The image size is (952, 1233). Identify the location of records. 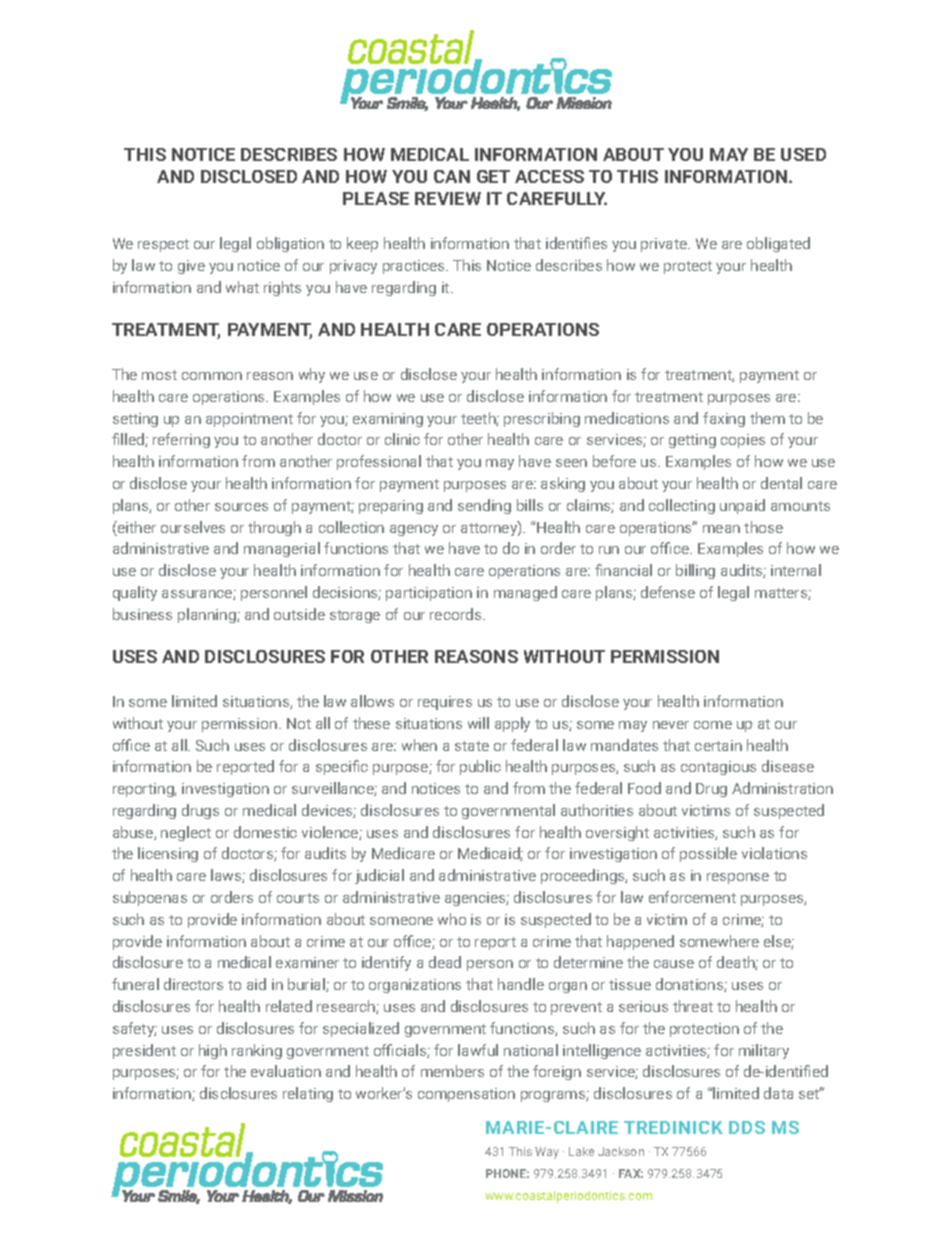
(457, 614).
